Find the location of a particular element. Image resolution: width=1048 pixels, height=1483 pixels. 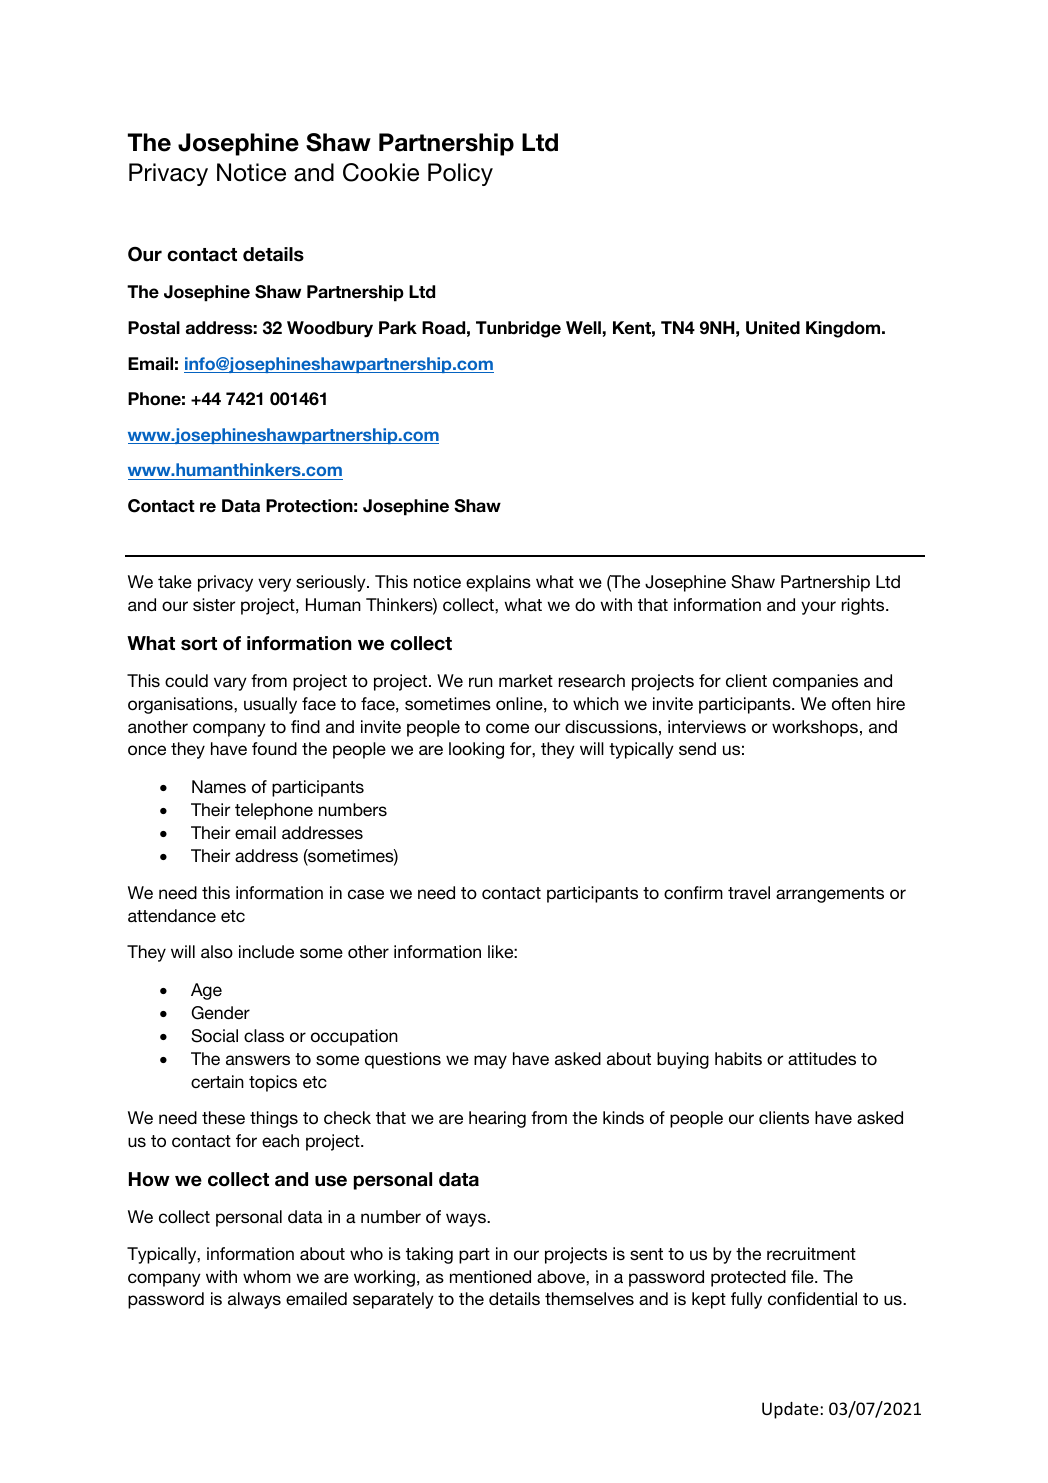

may is located at coordinates (490, 1062).
